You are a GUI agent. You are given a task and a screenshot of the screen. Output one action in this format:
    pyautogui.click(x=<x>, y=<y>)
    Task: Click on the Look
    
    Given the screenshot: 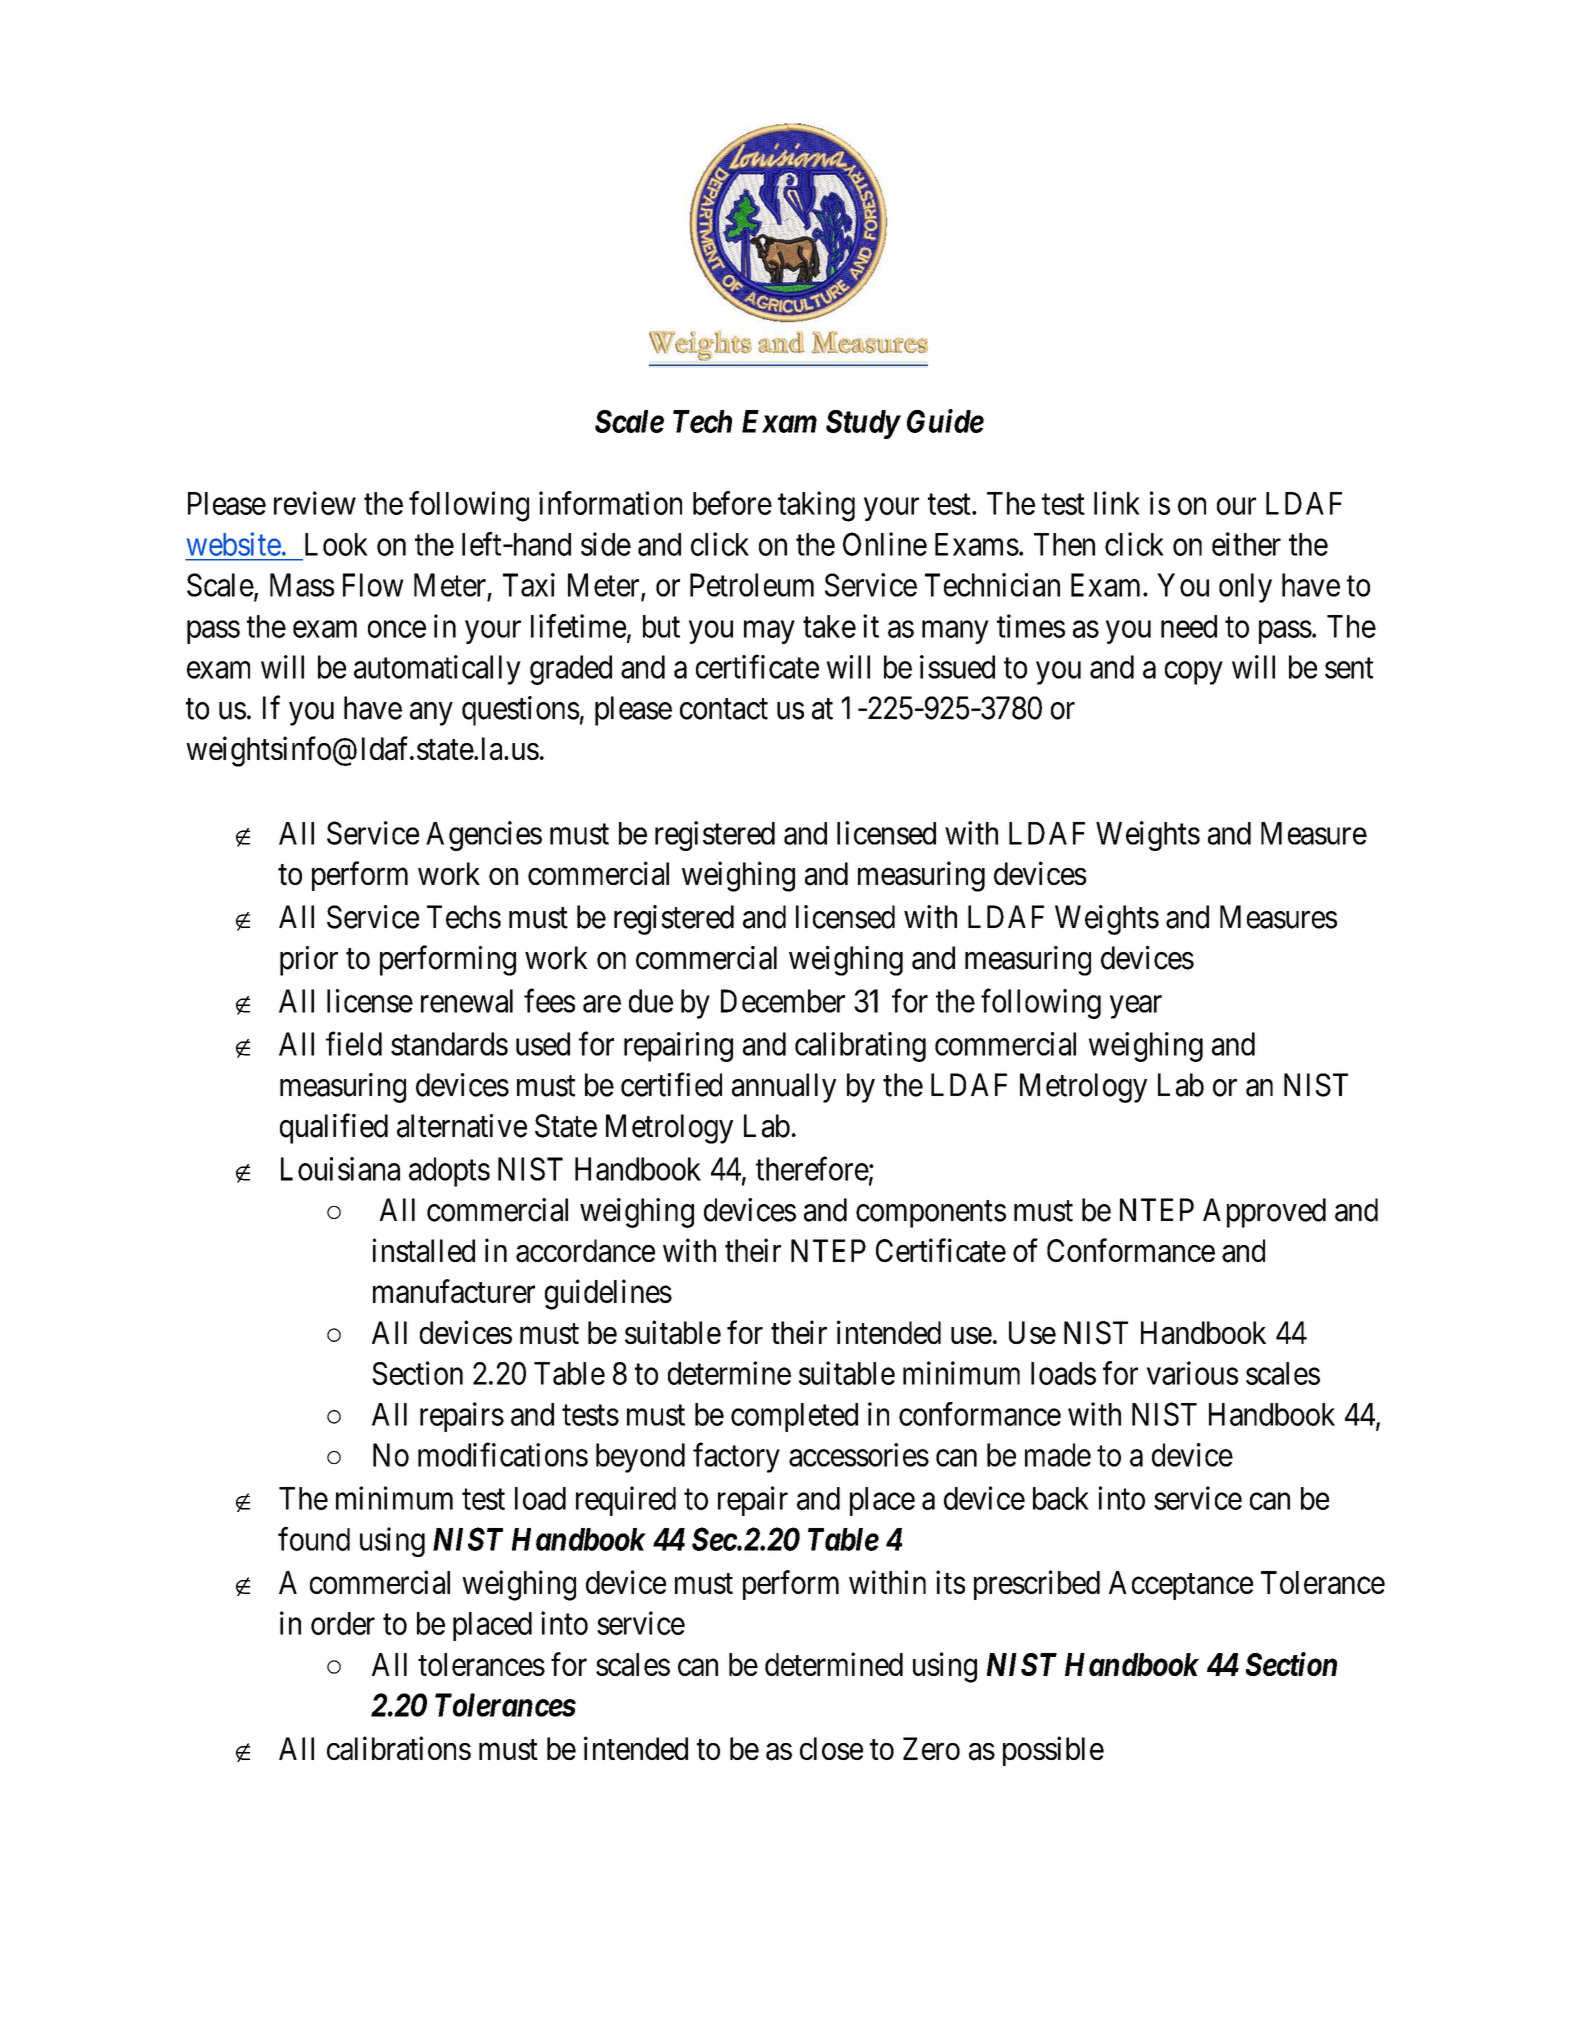 What is the action you would take?
    pyautogui.click(x=336, y=544)
